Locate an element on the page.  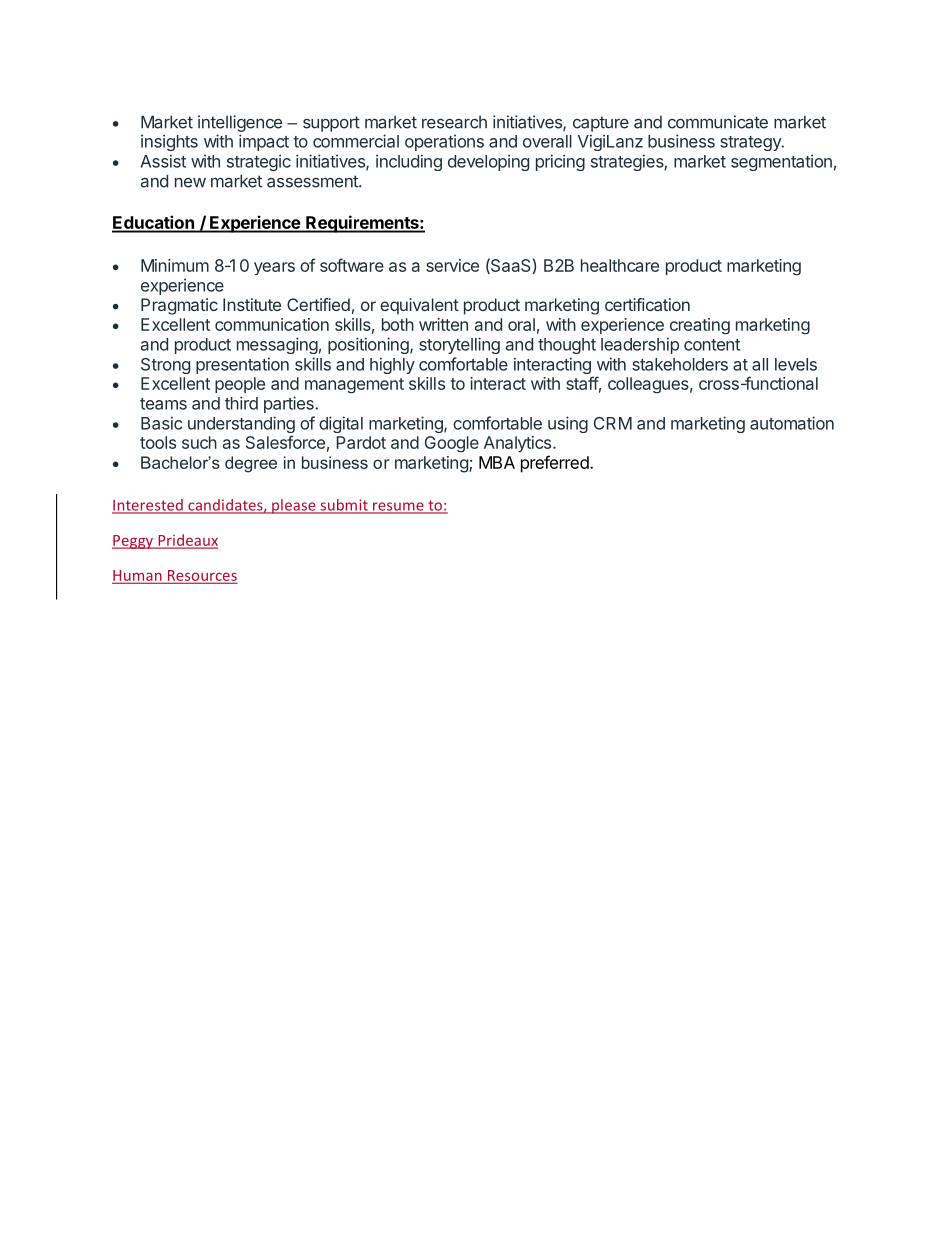
operations is located at coordinates (444, 142).
